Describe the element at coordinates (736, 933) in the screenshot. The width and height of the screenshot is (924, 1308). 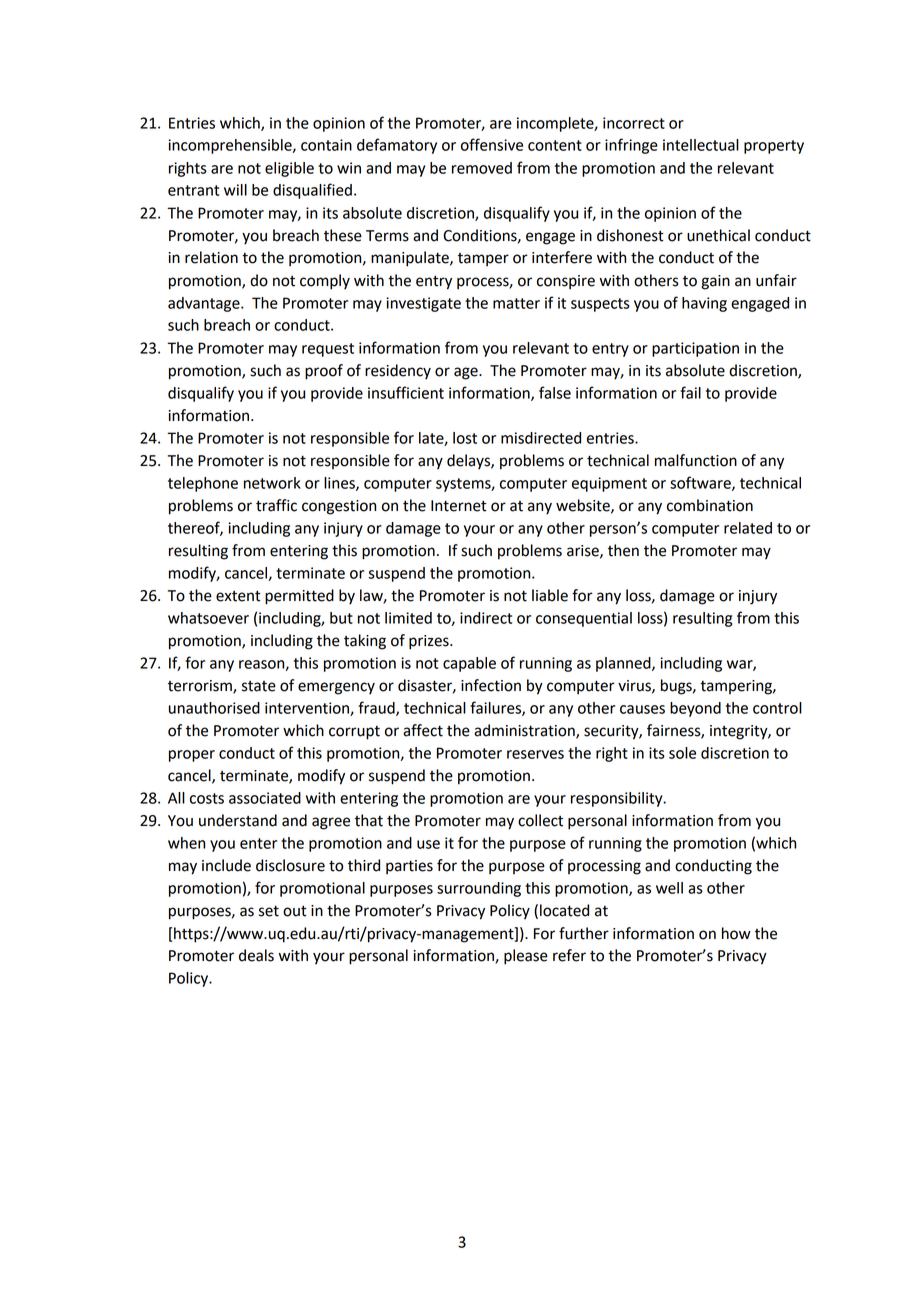
I see `how` at that location.
